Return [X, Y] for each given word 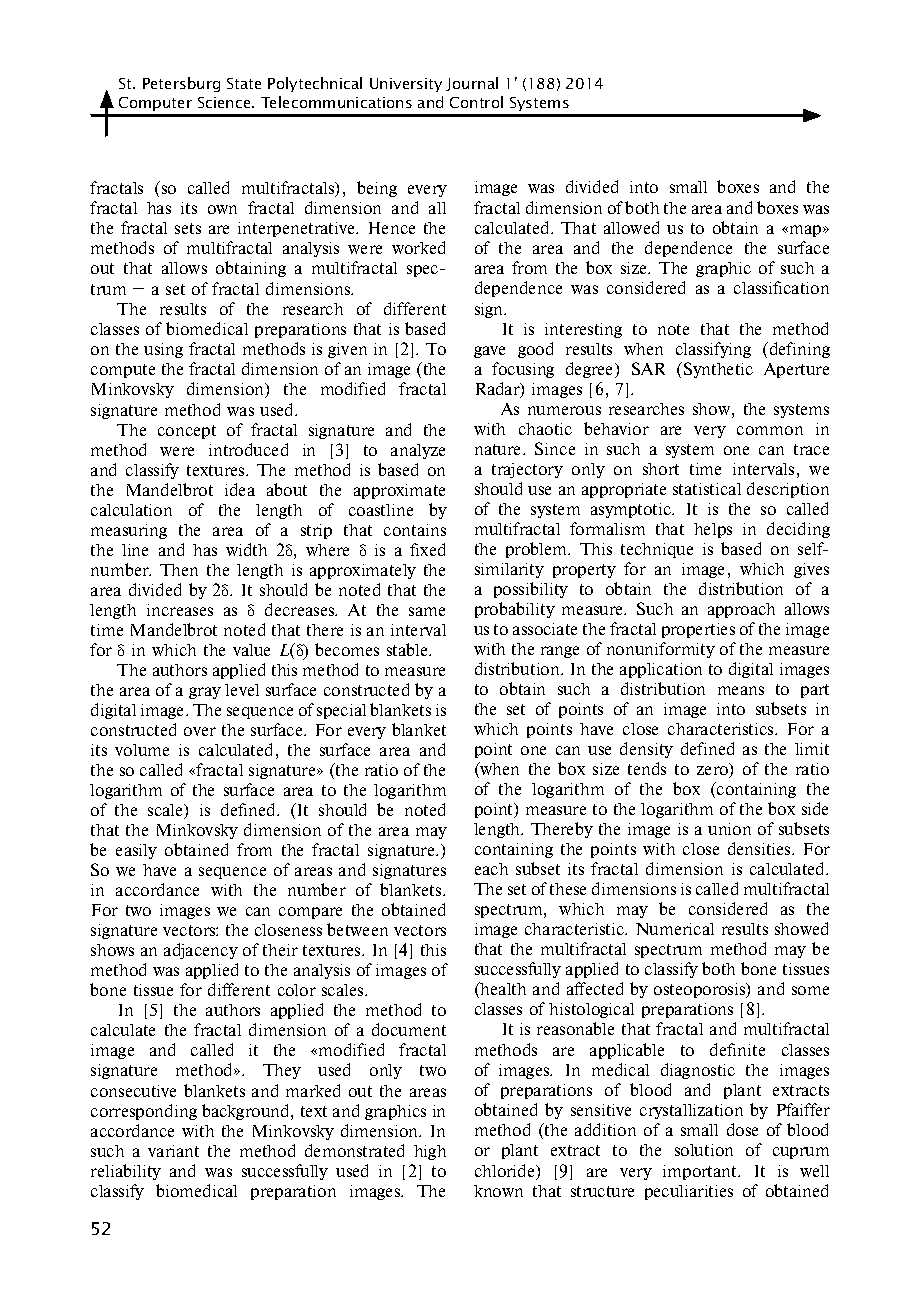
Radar [499, 390]
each [491, 869]
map [805, 231]
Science [225, 102]
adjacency [201, 951]
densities [760, 848]
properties [698, 630]
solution [704, 1150]
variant [173, 1151]
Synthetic [718, 370]
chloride [506, 1172]
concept [187, 432]
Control [476, 102]
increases [180, 610]
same [427, 611]
